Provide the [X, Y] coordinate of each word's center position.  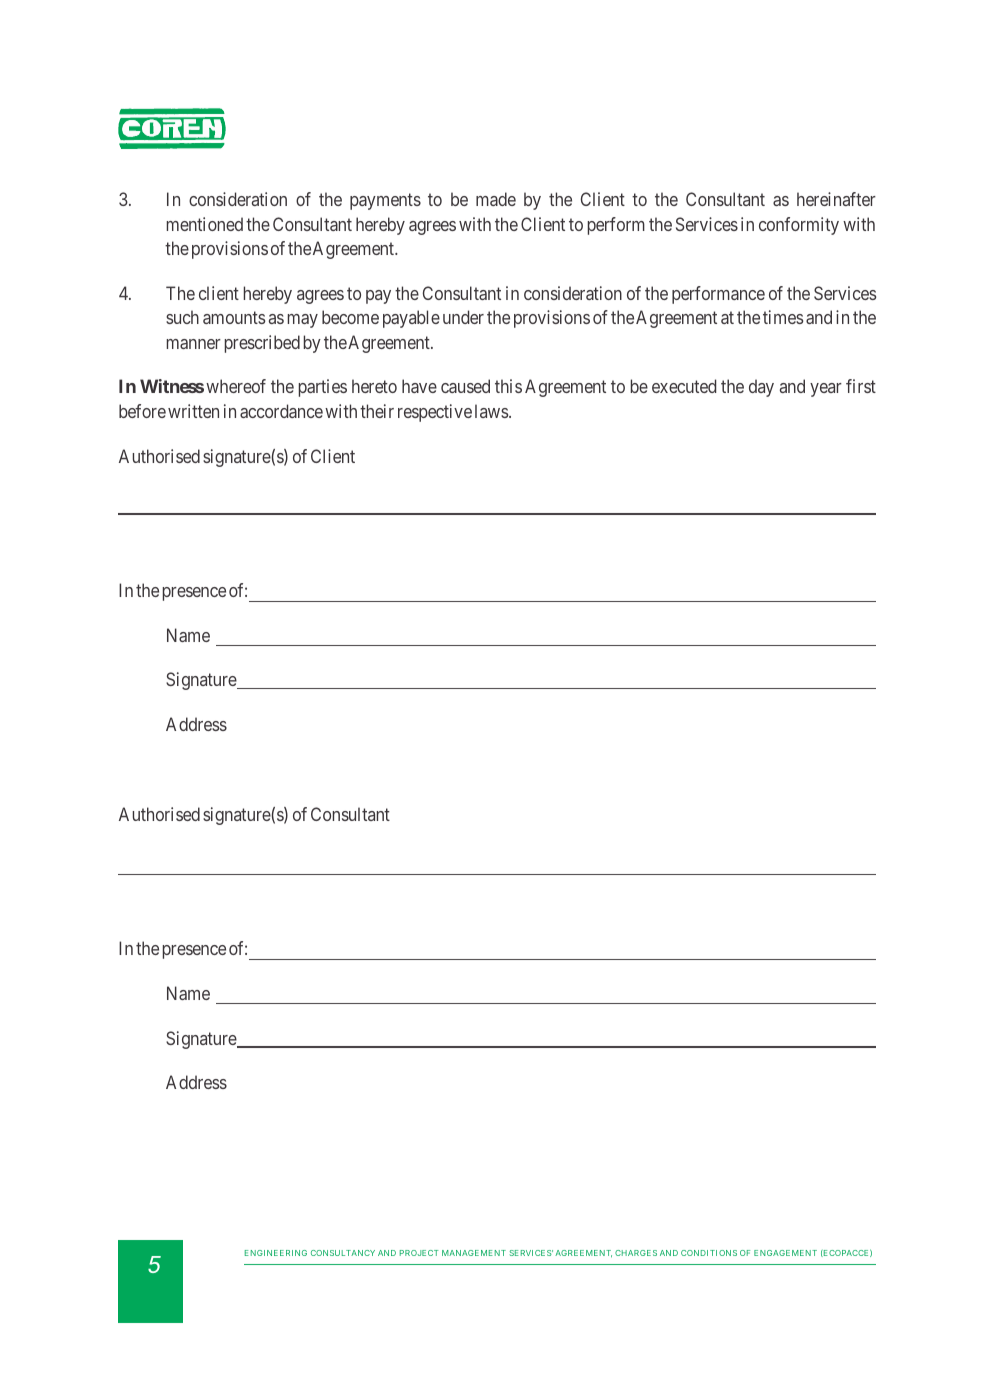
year [826, 390]
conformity [799, 226]
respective [435, 413]
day [761, 388]
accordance [281, 411]
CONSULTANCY [343, 1253]
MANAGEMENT [474, 1253]
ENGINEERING [276, 1253]
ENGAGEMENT [785, 1253]
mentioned [205, 224]
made [496, 199]
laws [492, 411]
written [193, 411]
